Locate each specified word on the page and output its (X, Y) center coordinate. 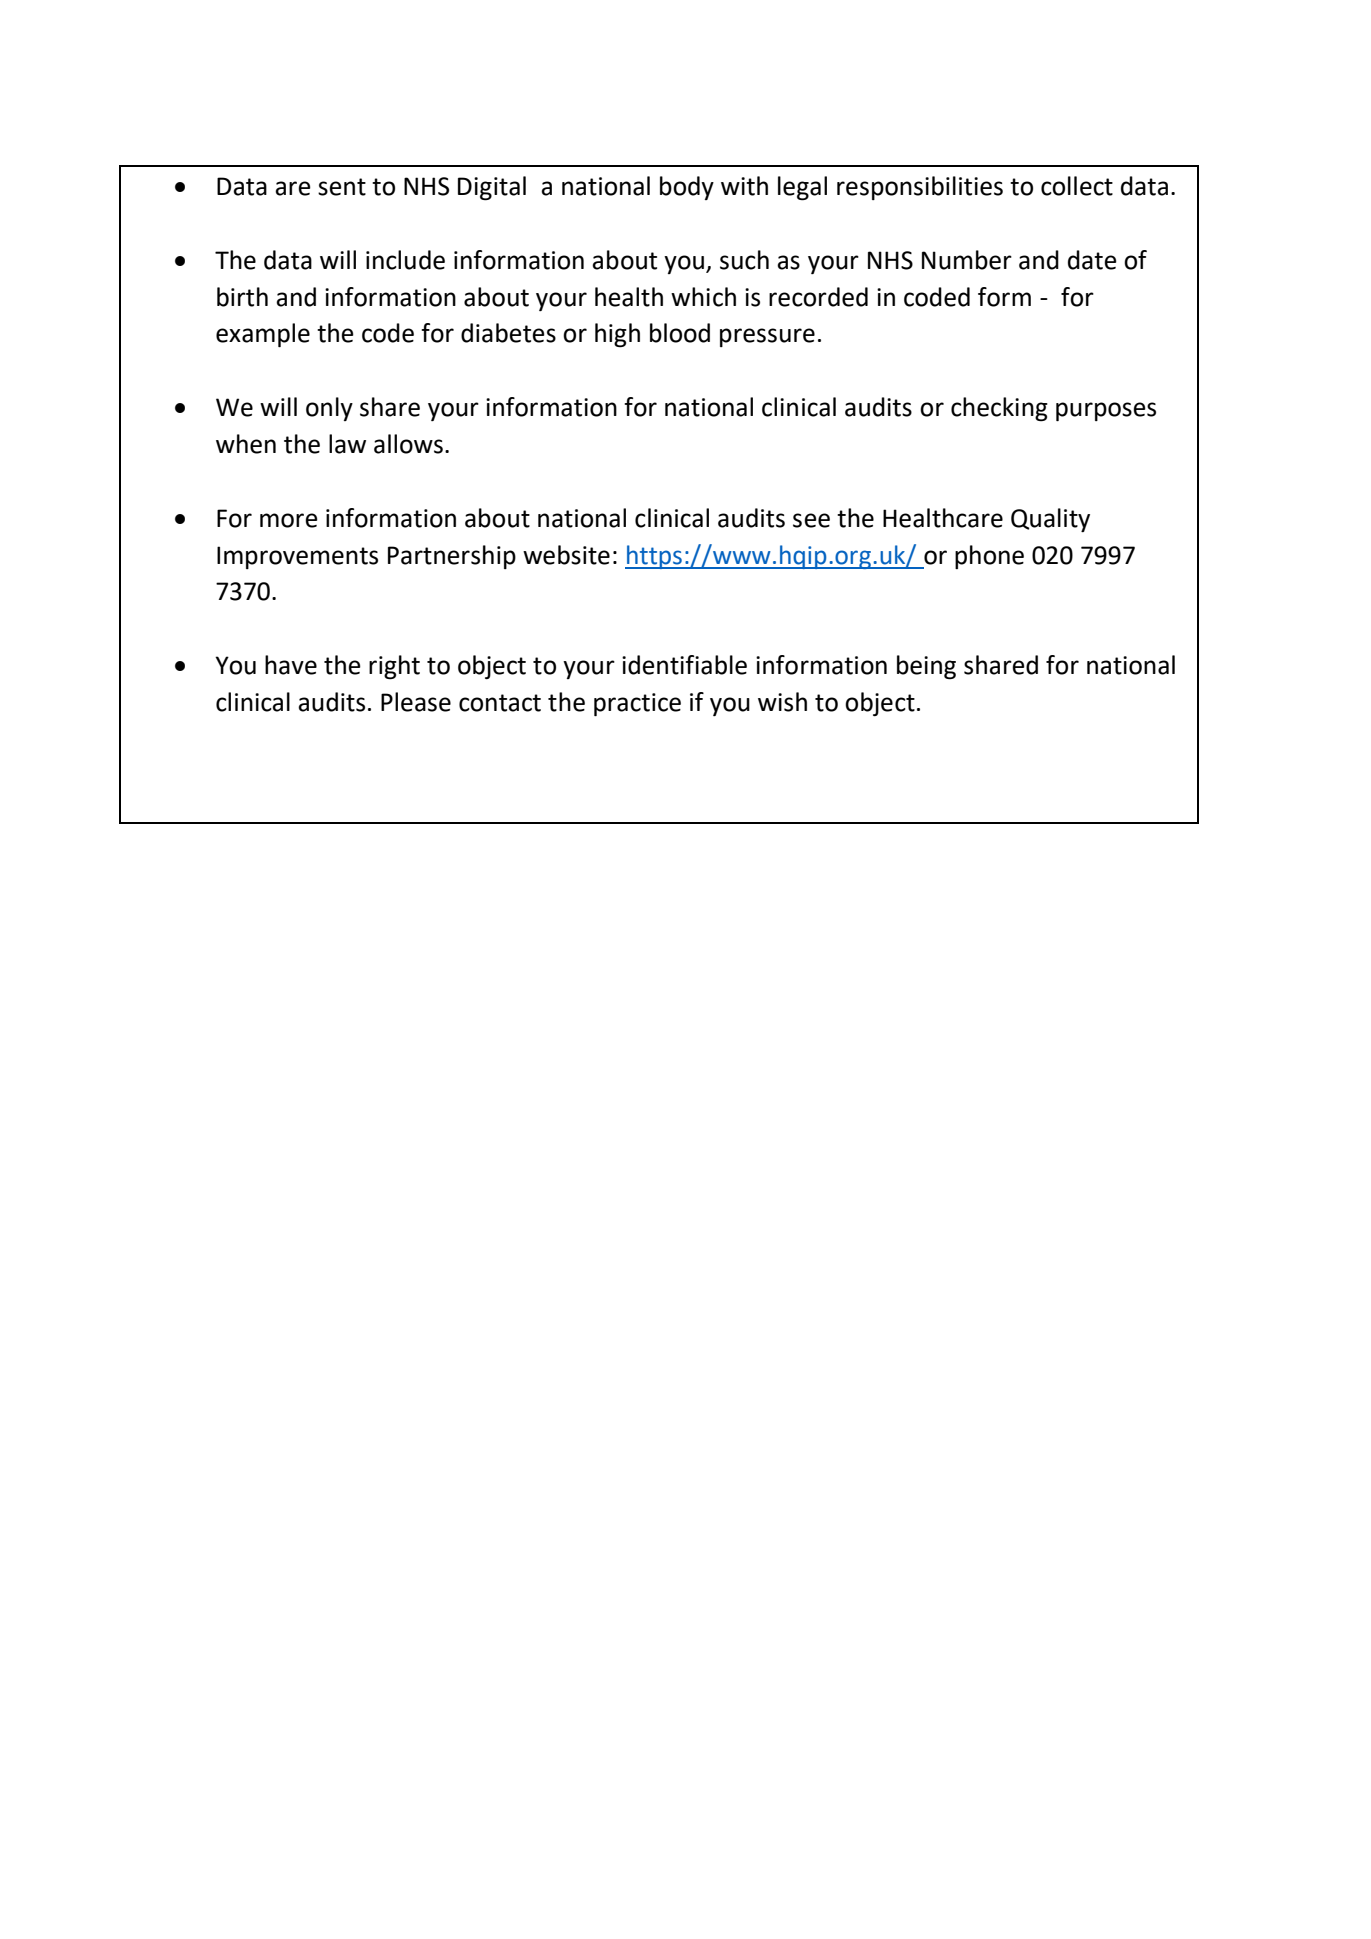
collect (1077, 186)
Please (416, 702)
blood (680, 333)
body (687, 188)
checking (999, 409)
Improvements (297, 557)
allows (408, 444)
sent (342, 187)
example (263, 335)
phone (989, 557)
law (347, 444)
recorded (818, 297)
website (566, 555)
